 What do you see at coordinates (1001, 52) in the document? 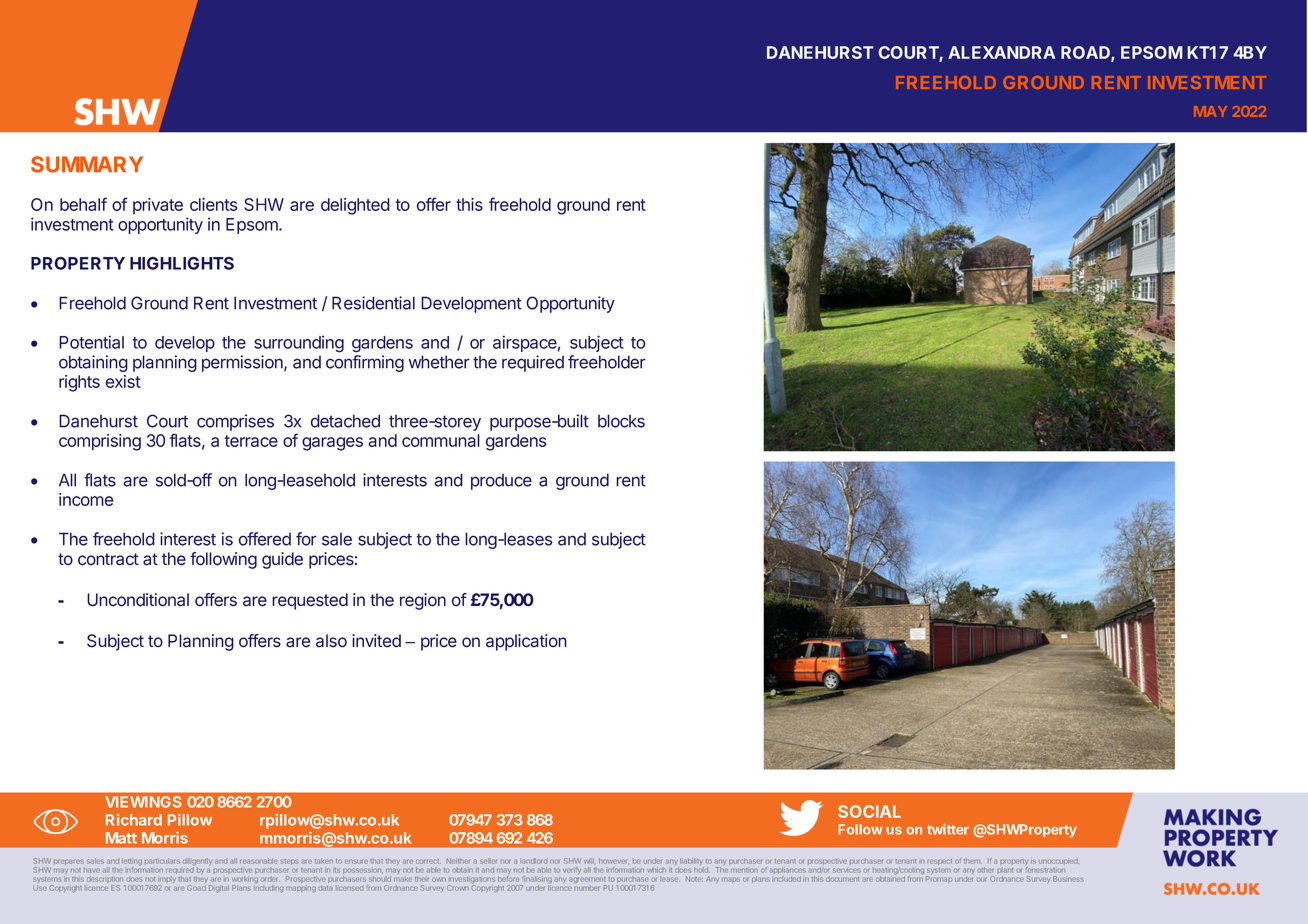
I see `ALEXANDRA` at bounding box center [1001, 52].
